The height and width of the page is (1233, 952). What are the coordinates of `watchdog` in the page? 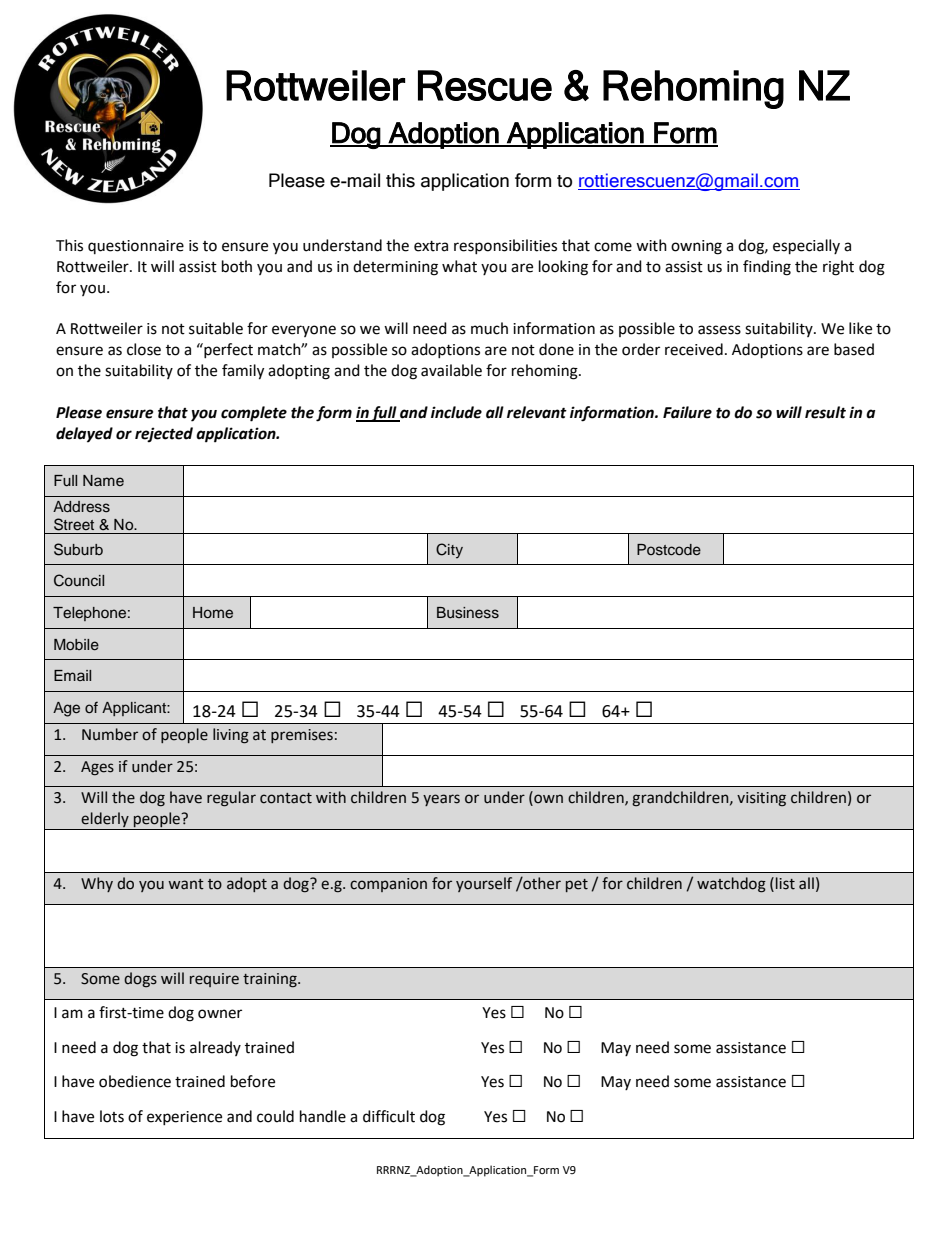 It's located at (731, 885).
